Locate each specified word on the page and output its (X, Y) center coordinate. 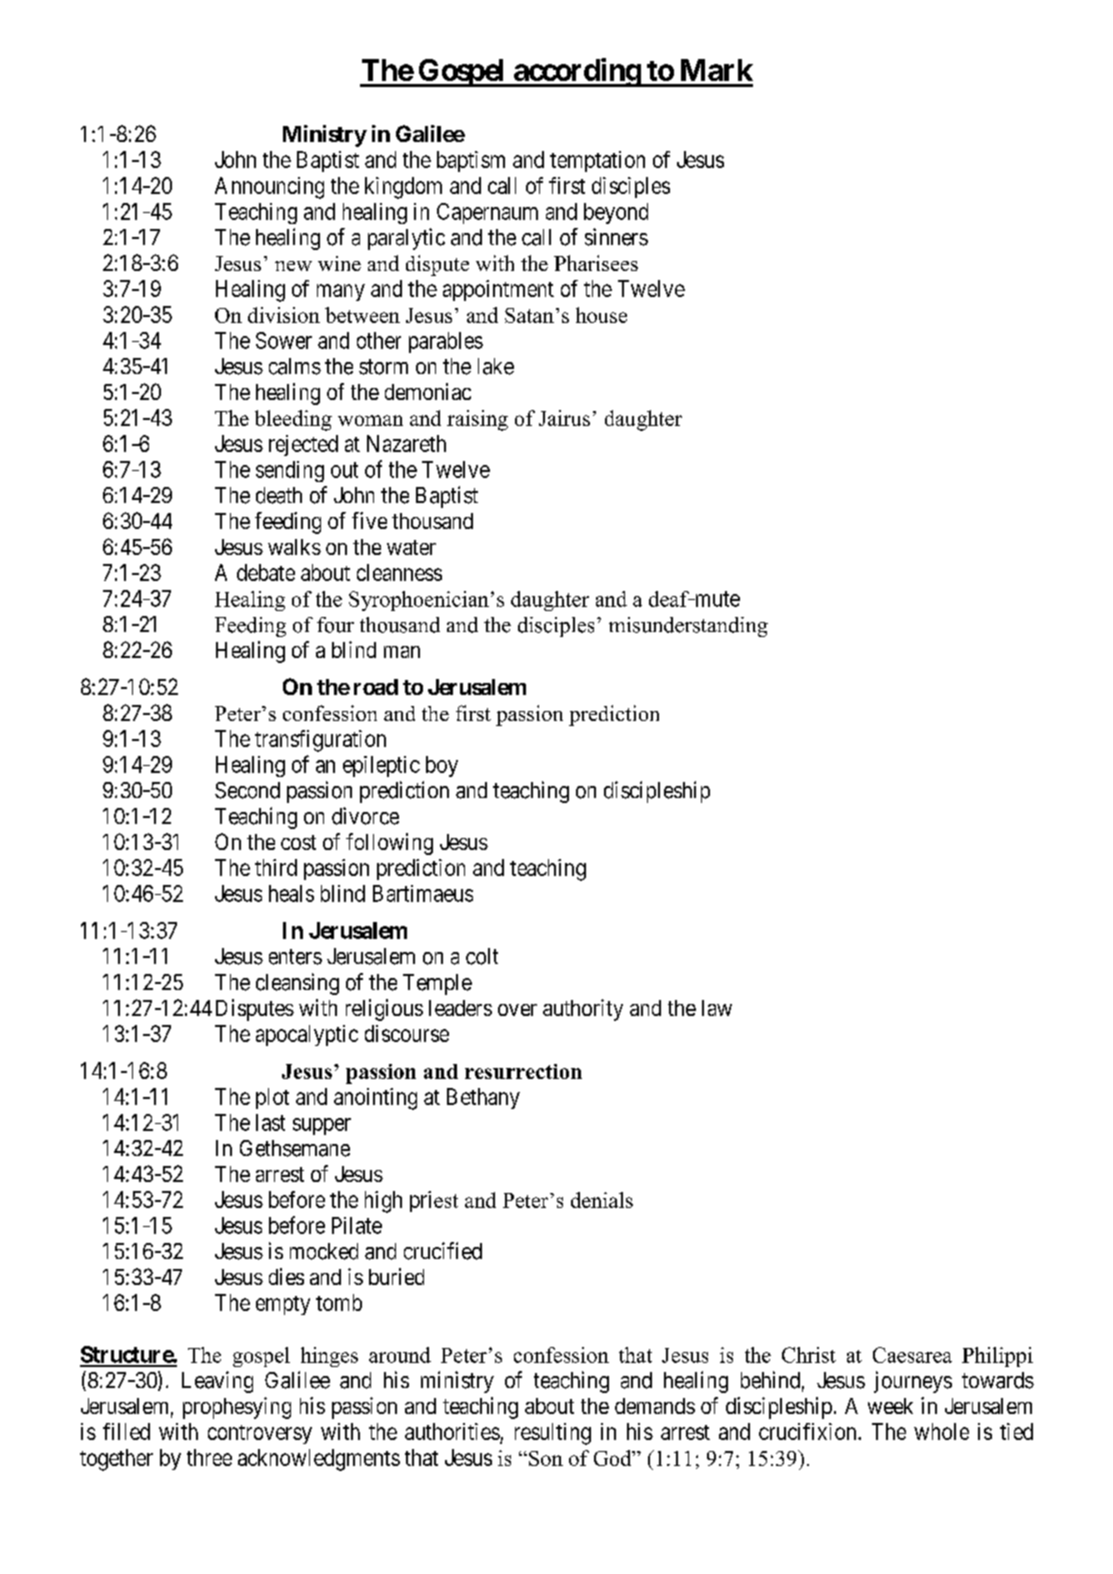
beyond (616, 213)
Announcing (269, 188)
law (717, 1008)
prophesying (237, 1408)
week (890, 1406)
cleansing (297, 984)
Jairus (564, 418)
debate (266, 572)
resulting (553, 1434)
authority (583, 1010)
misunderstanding (688, 627)
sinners (616, 237)
